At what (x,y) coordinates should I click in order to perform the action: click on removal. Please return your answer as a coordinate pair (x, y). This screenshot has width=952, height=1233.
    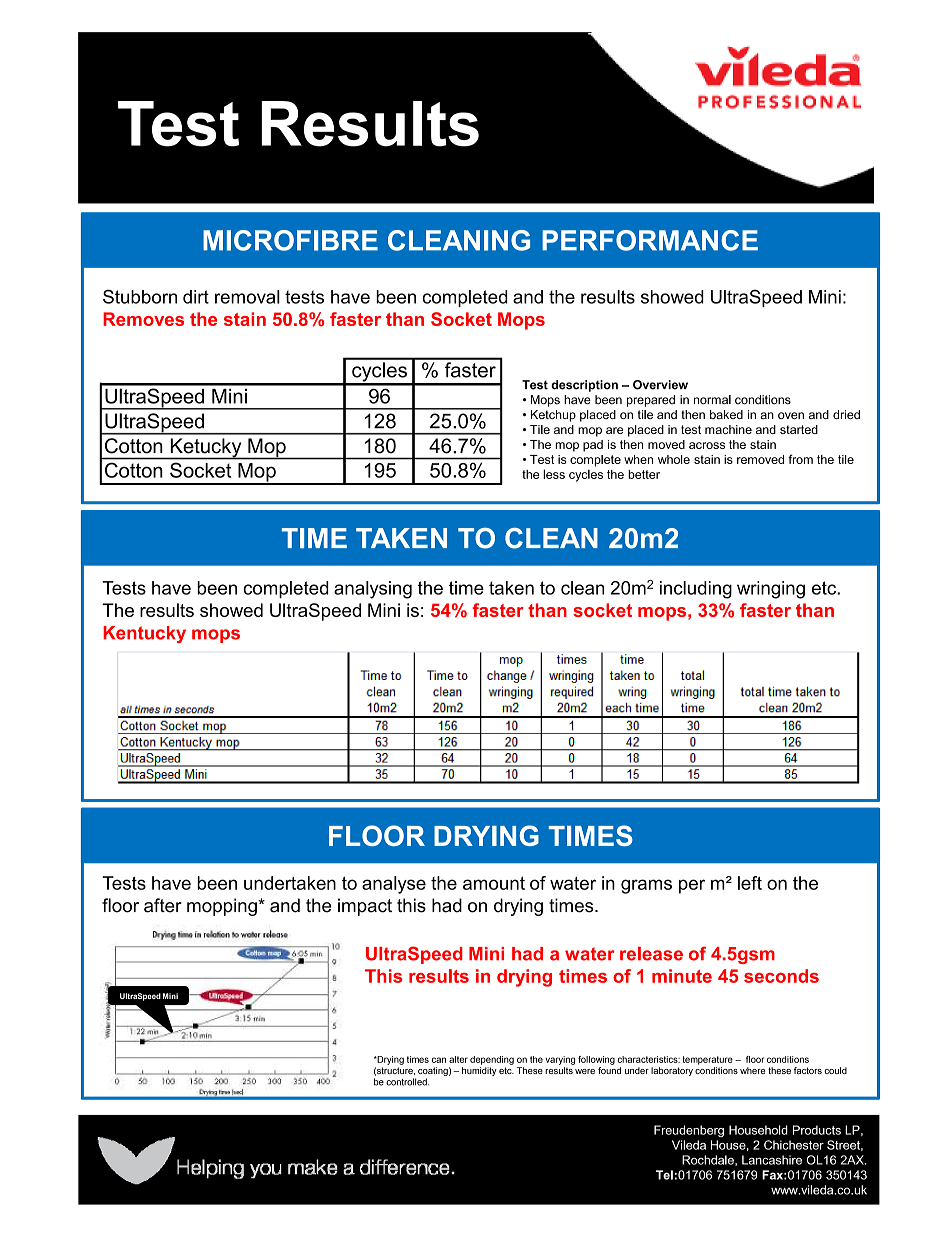
    Looking at the image, I should click on (247, 297).
